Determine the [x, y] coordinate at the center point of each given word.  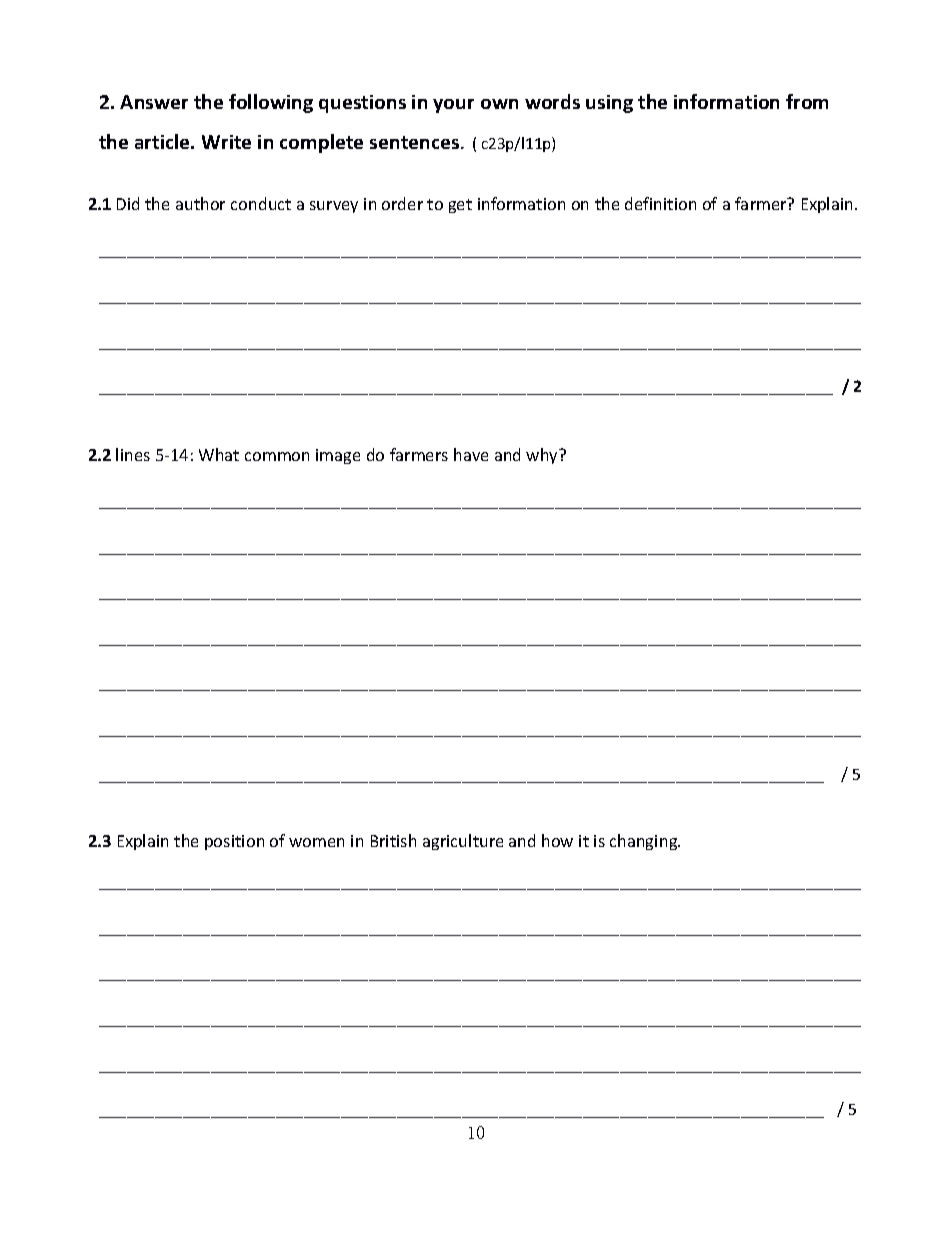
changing [645, 842]
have [471, 454]
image [338, 456]
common [277, 456]
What [219, 454]
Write [226, 142]
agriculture [463, 842]
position [234, 842]
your [453, 106]
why [543, 456]
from [807, 101]
